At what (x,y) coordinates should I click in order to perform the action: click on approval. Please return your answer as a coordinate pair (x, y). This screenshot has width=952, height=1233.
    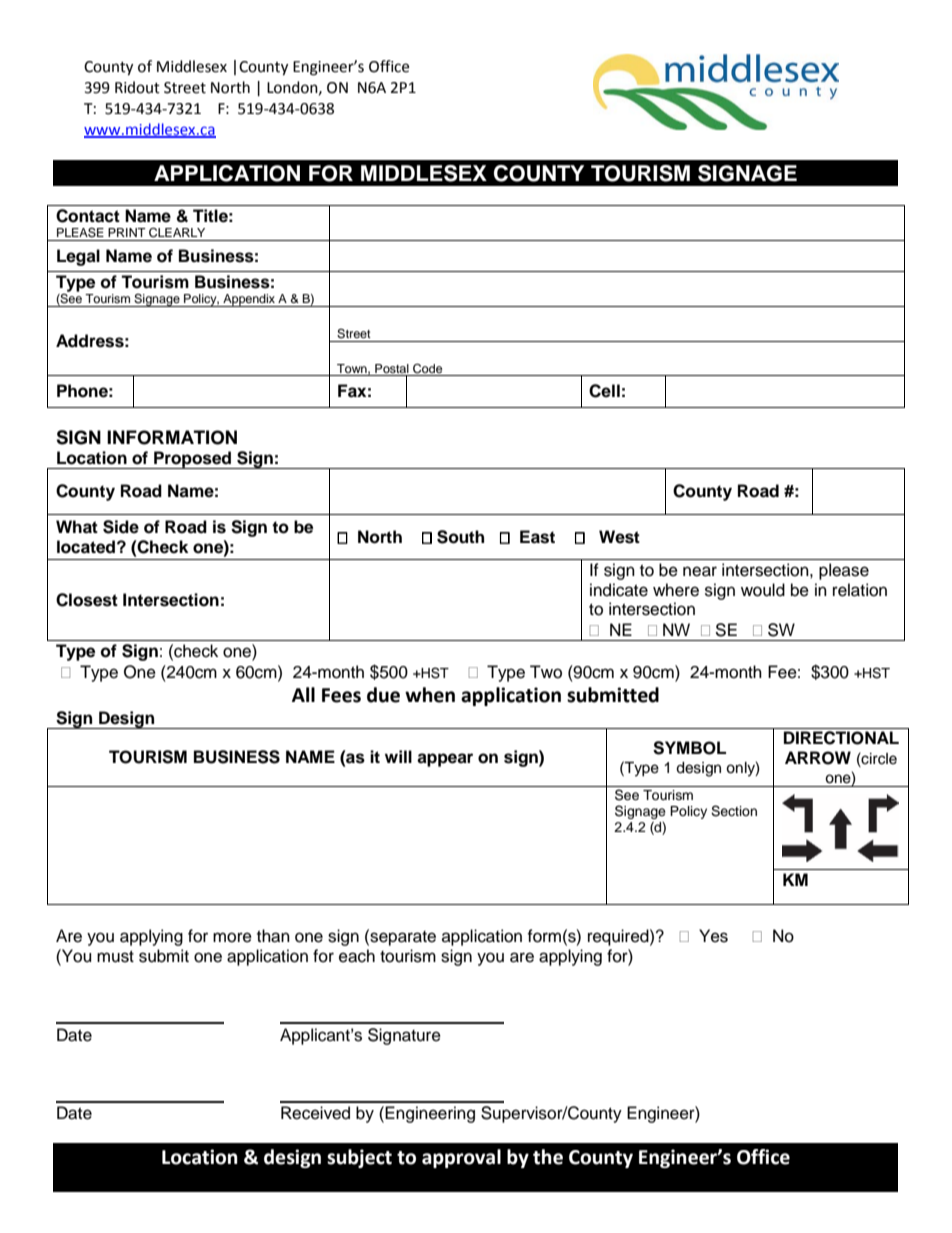
    Looking at the image, I should click on (461, 1158).
